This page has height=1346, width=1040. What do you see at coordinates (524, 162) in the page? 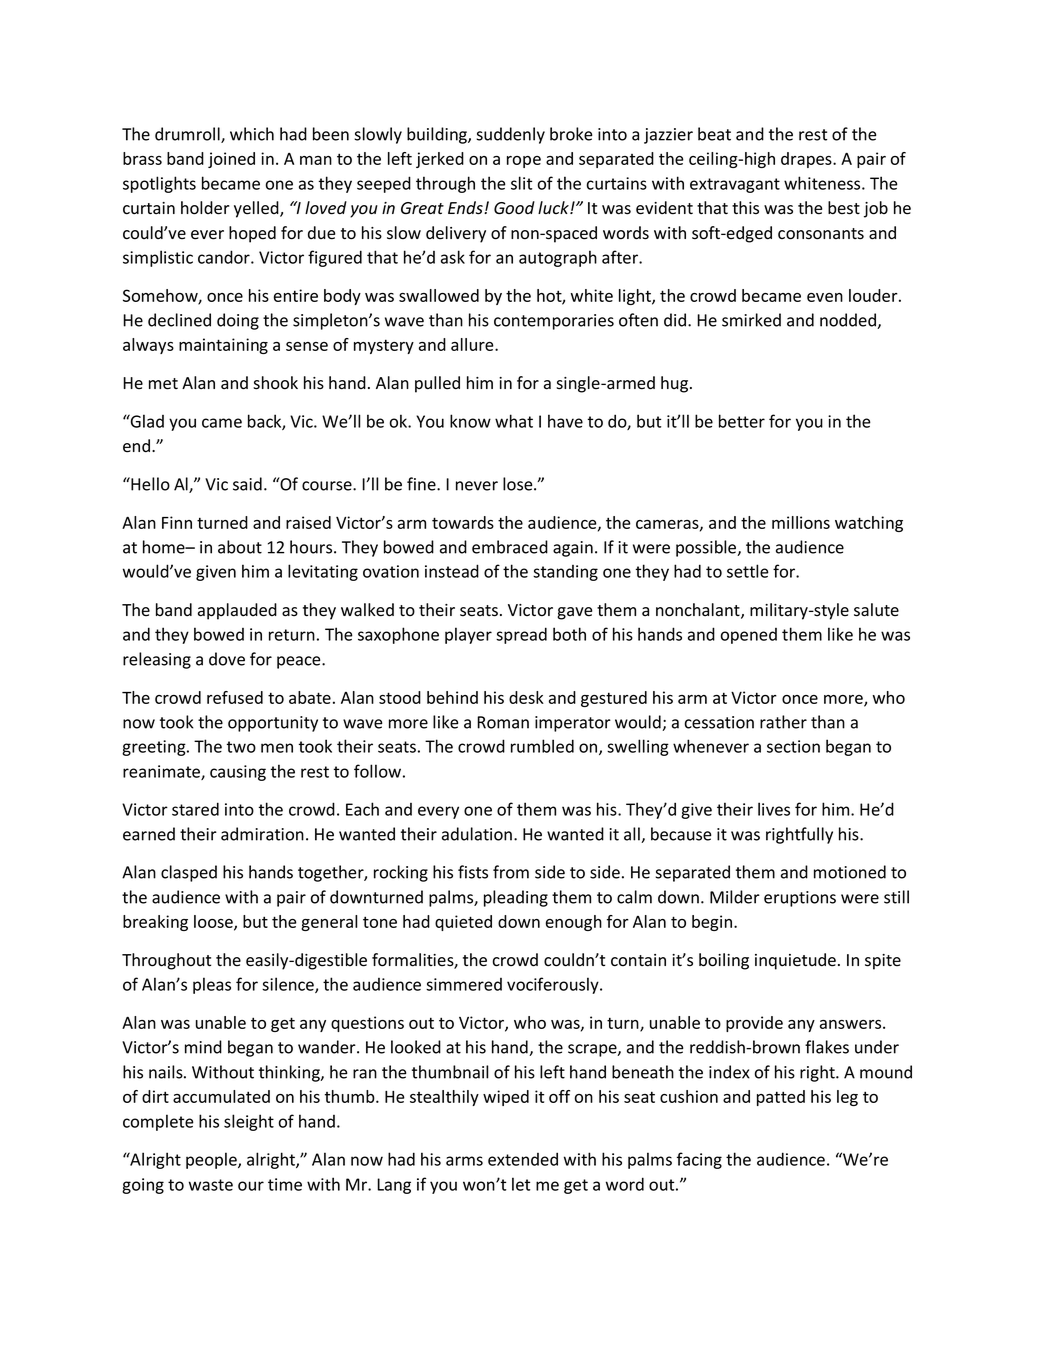
I see `rope` at bounding box center [524, 162].
